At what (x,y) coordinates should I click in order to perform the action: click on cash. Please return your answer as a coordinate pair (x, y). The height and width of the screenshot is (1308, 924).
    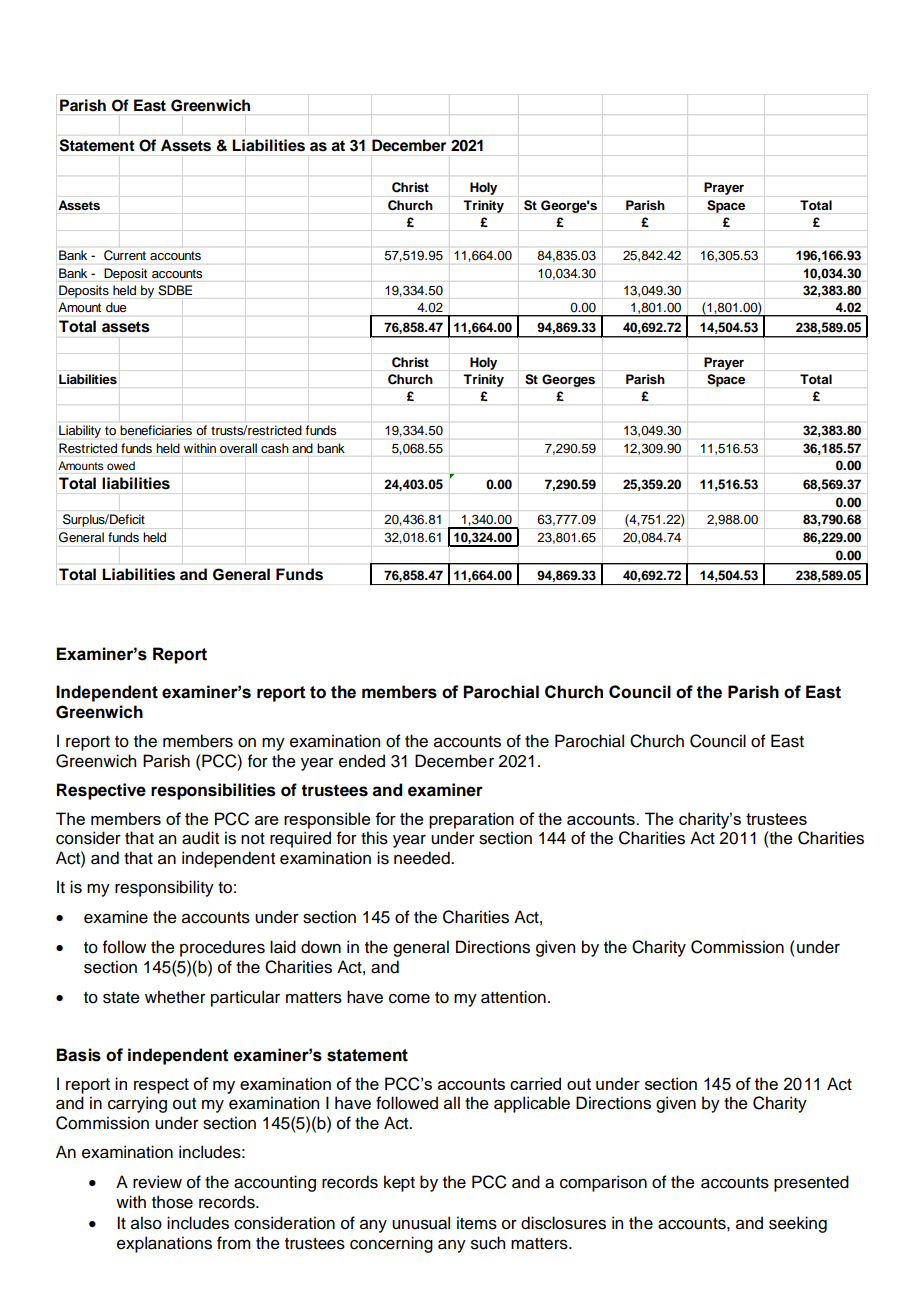
    Looking at the image, I should click on (274, 448).
